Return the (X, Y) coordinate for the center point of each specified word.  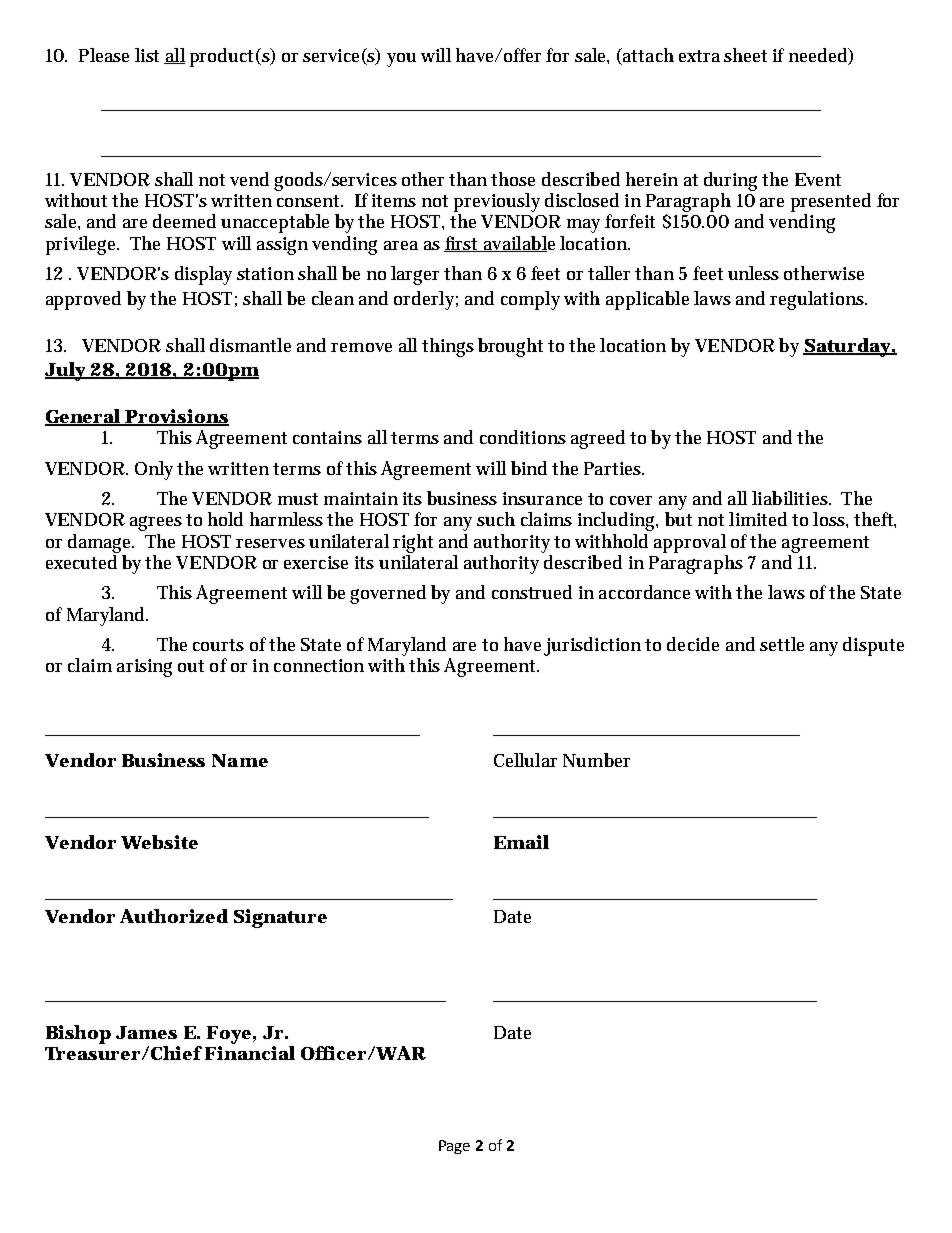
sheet (745, 55)
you (401, 60)
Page (454, 1147)
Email (521, 842)
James (146, 1032)
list (147, 55)
